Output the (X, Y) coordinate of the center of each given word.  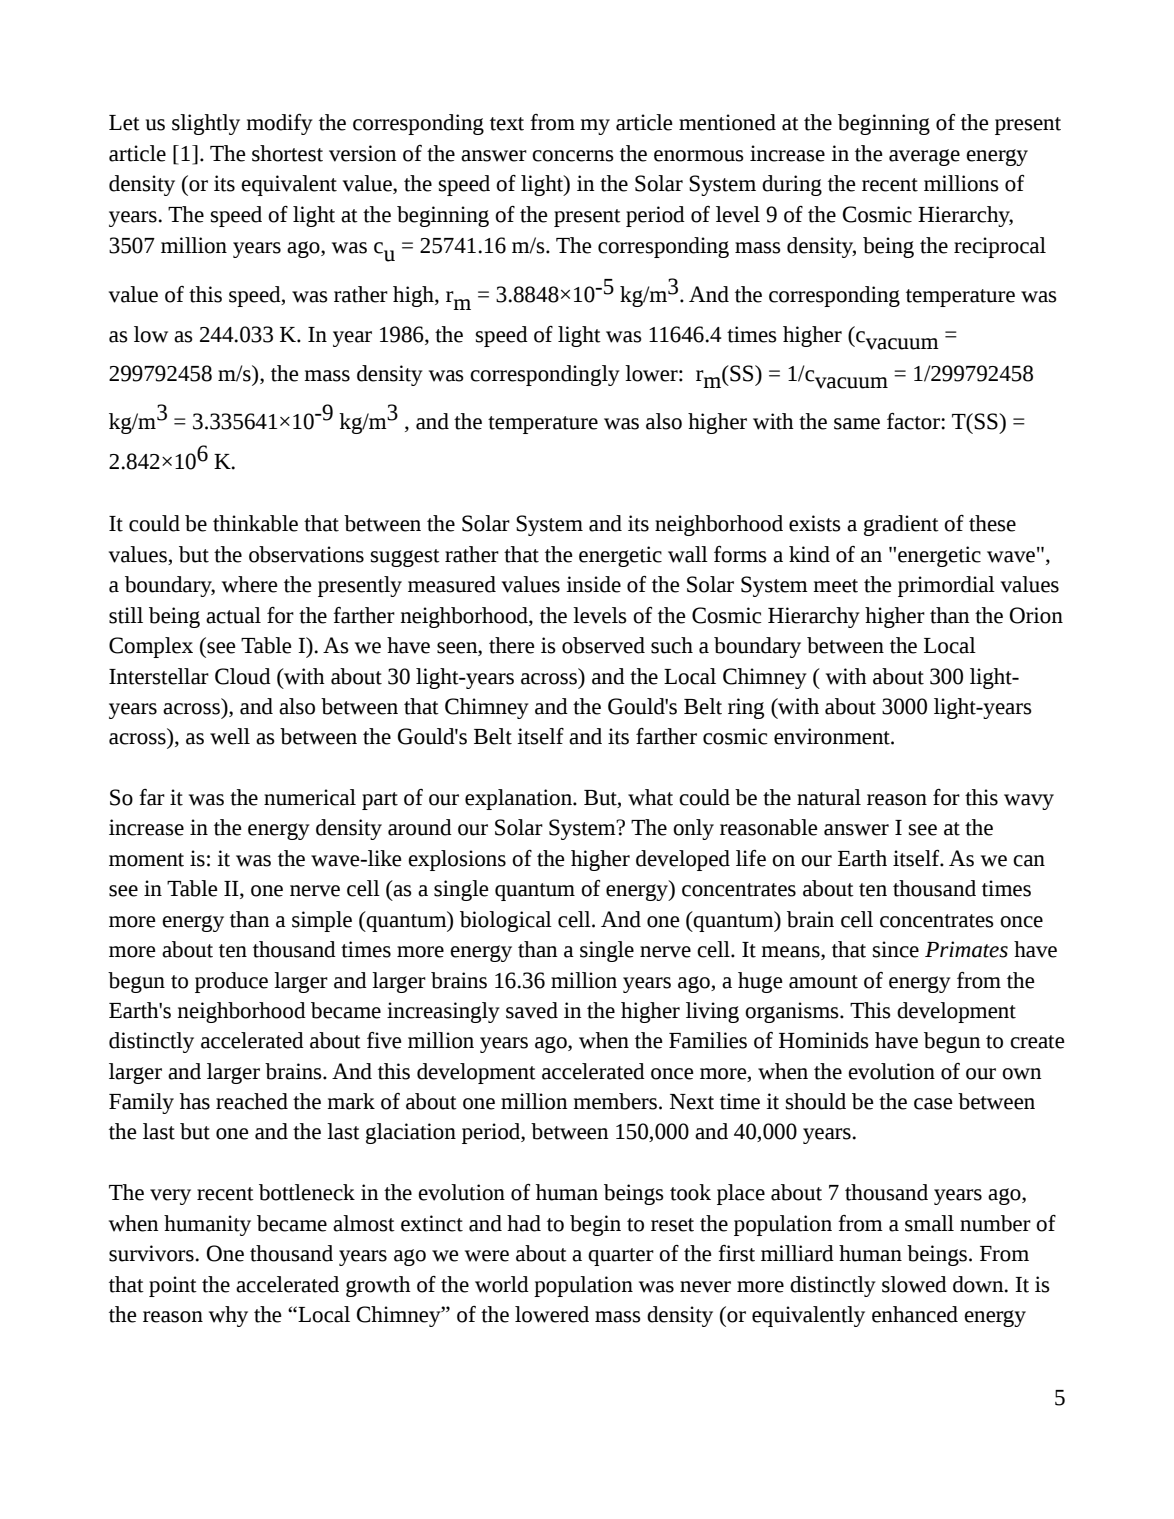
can (1029, 861)
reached (252, 1101)
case (933, 1104)
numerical (310, 797)
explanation (519, 799)
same (857, 424)
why (228, 1316)
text (507, 124)
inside (593, 584)
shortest (287, 153)
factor (914, 421)
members (616, 1101)
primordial (946, 586)
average (924, 157)
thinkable (255, 523)
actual (233, 615)
